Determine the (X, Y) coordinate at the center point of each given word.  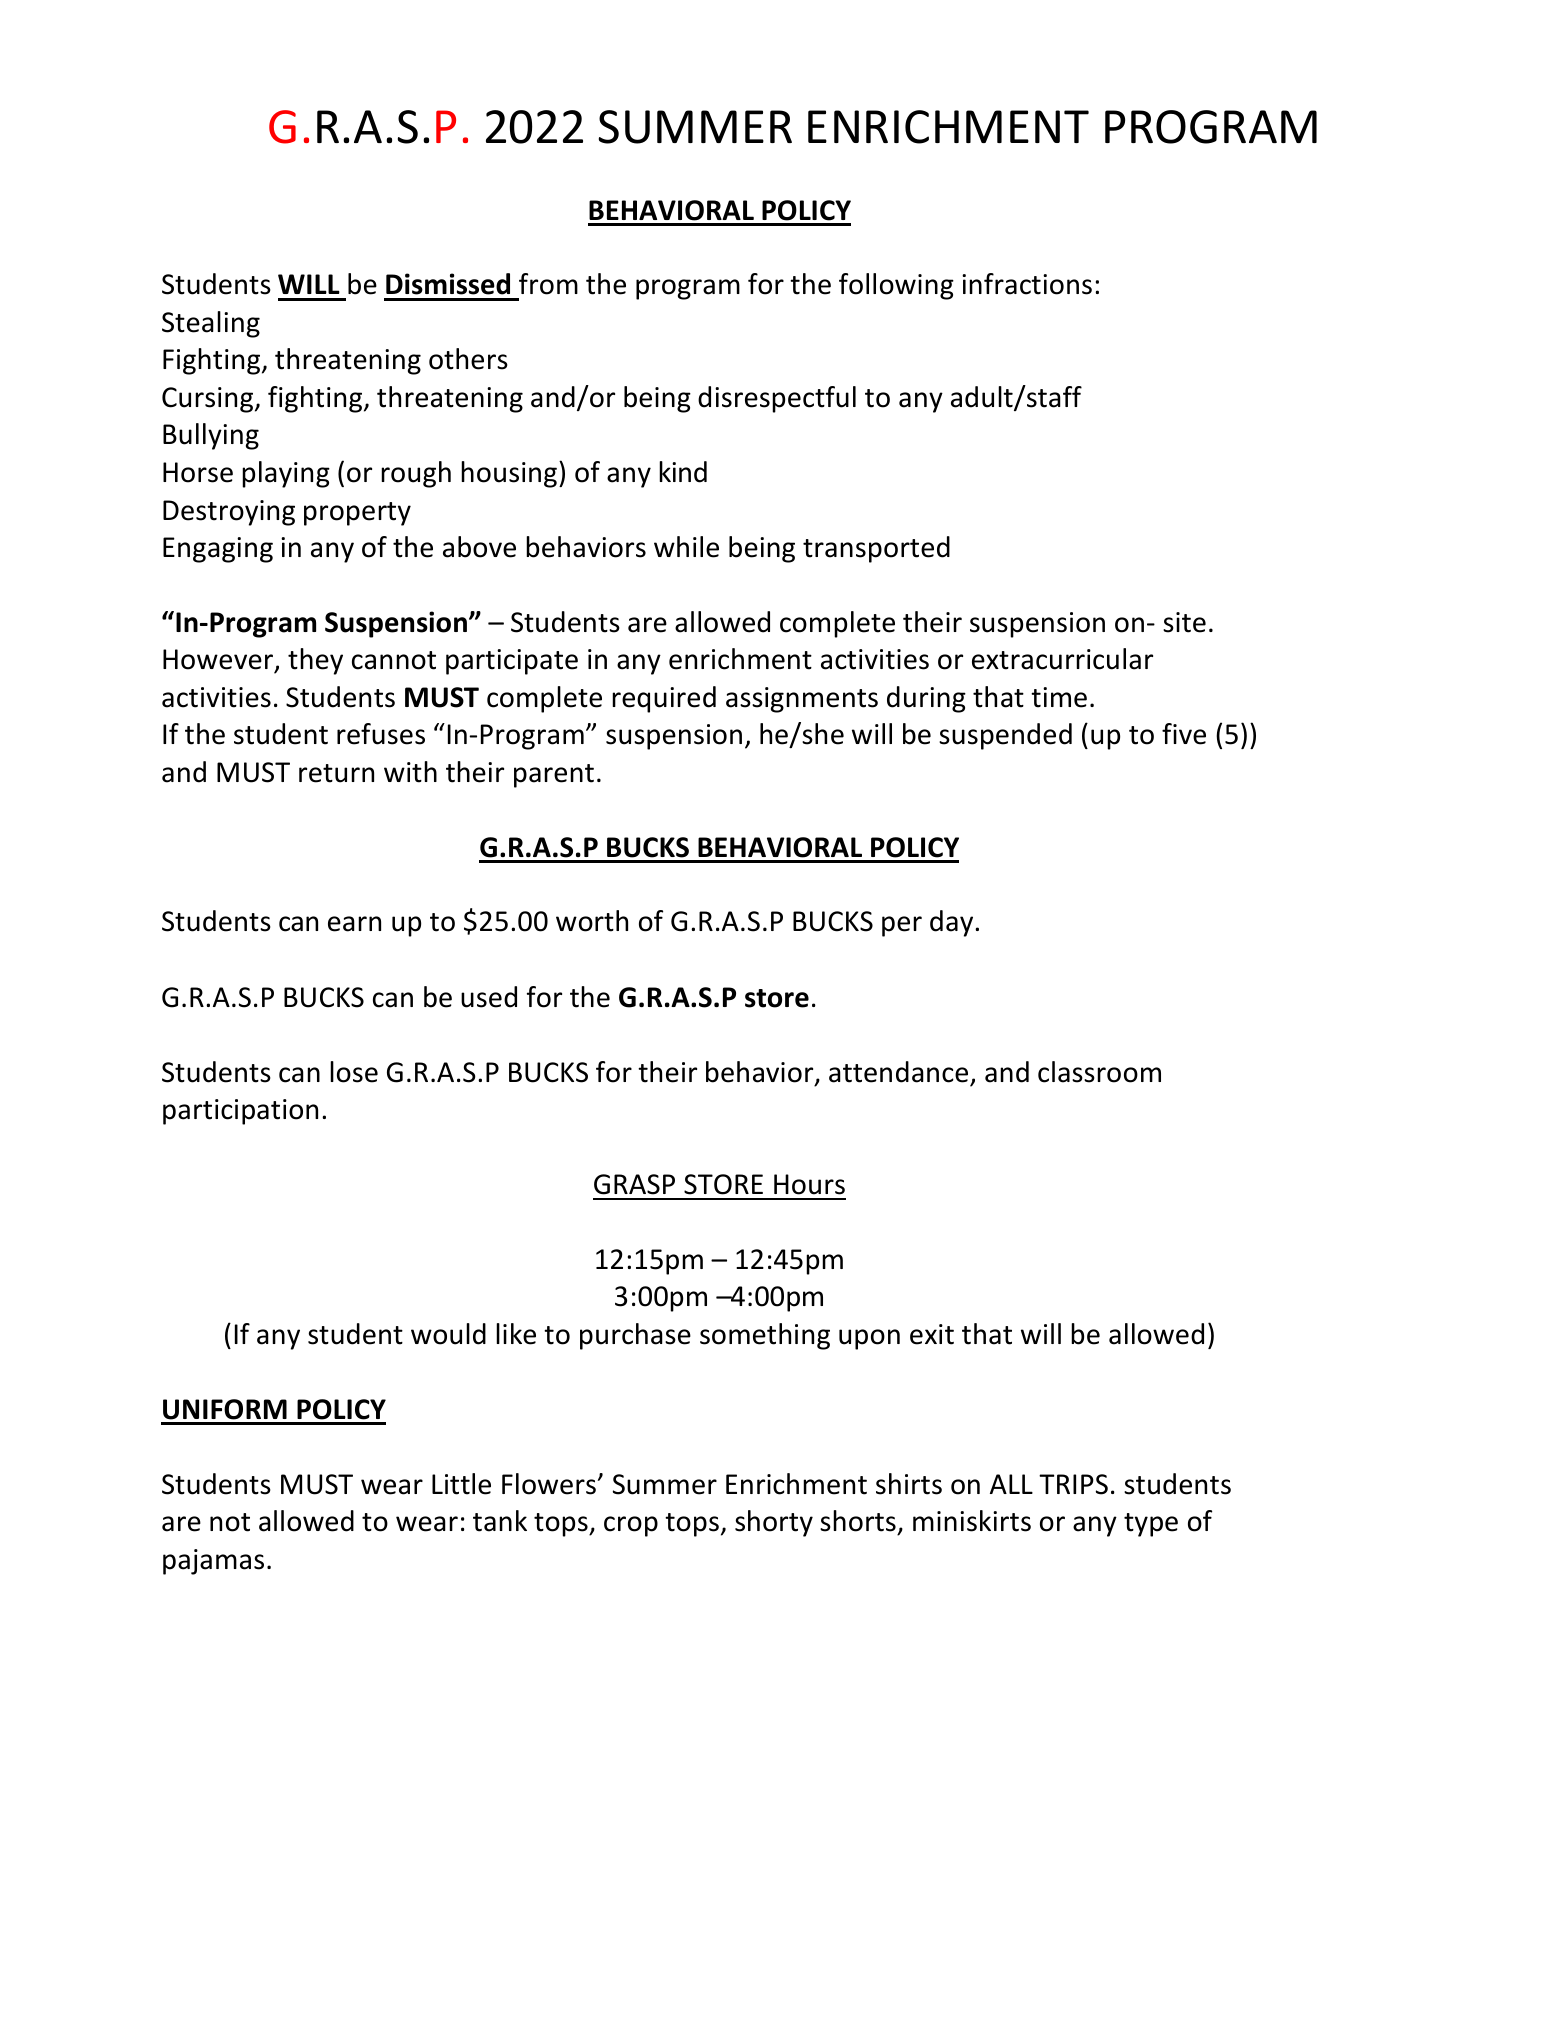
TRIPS (1073, 1484)
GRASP (634, 1184)
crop (631, 1526)
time (1059, 697)
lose (354, 1072)
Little (461, 1484)
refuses (381, 734)
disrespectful (777, 399)
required (664, 699)
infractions (1027, 284)
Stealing (211, 324)
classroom (1099, 1072)
